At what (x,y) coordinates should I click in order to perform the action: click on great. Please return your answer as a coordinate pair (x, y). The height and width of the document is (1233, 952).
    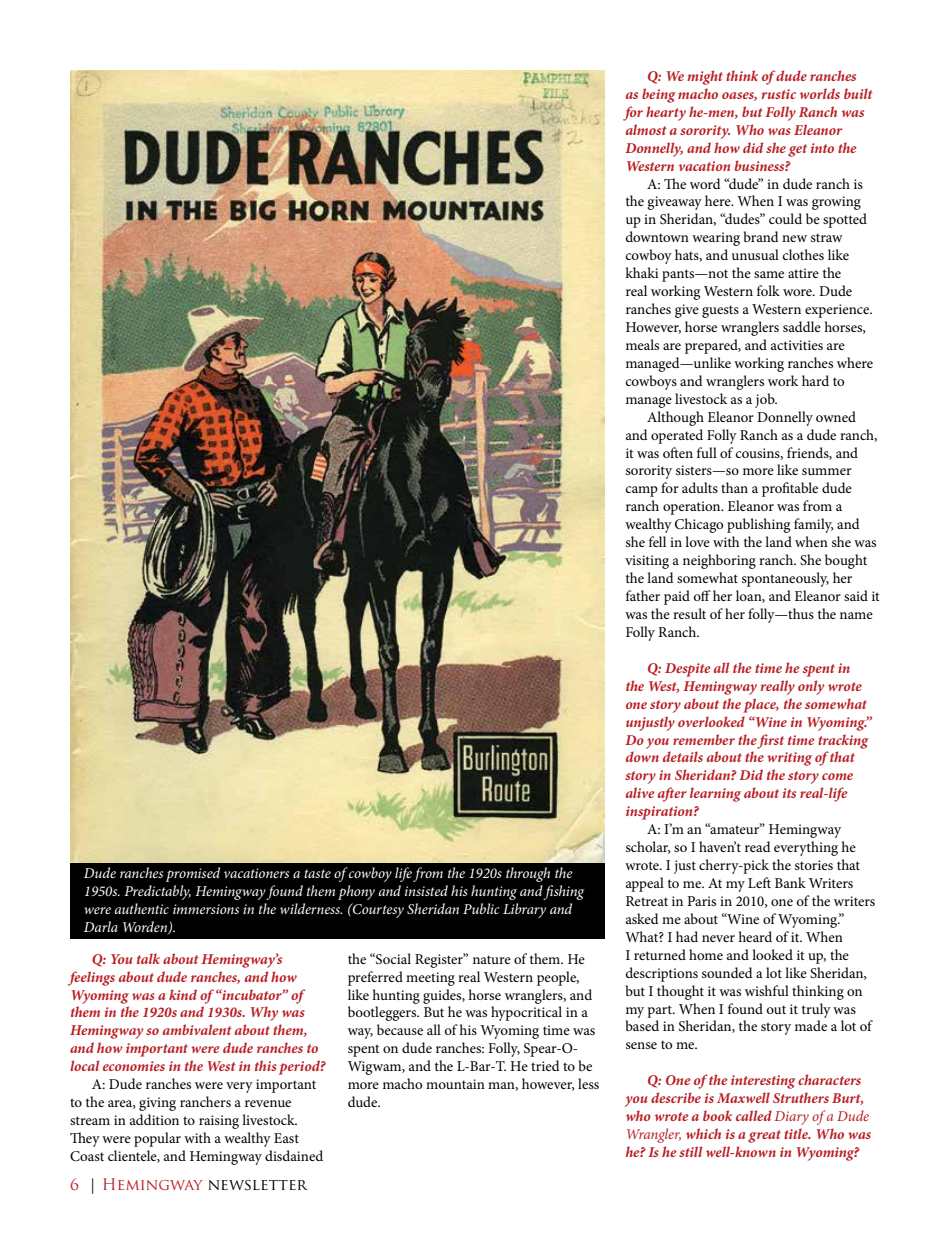
    Looking at the image, I should click on (764, 1136).
